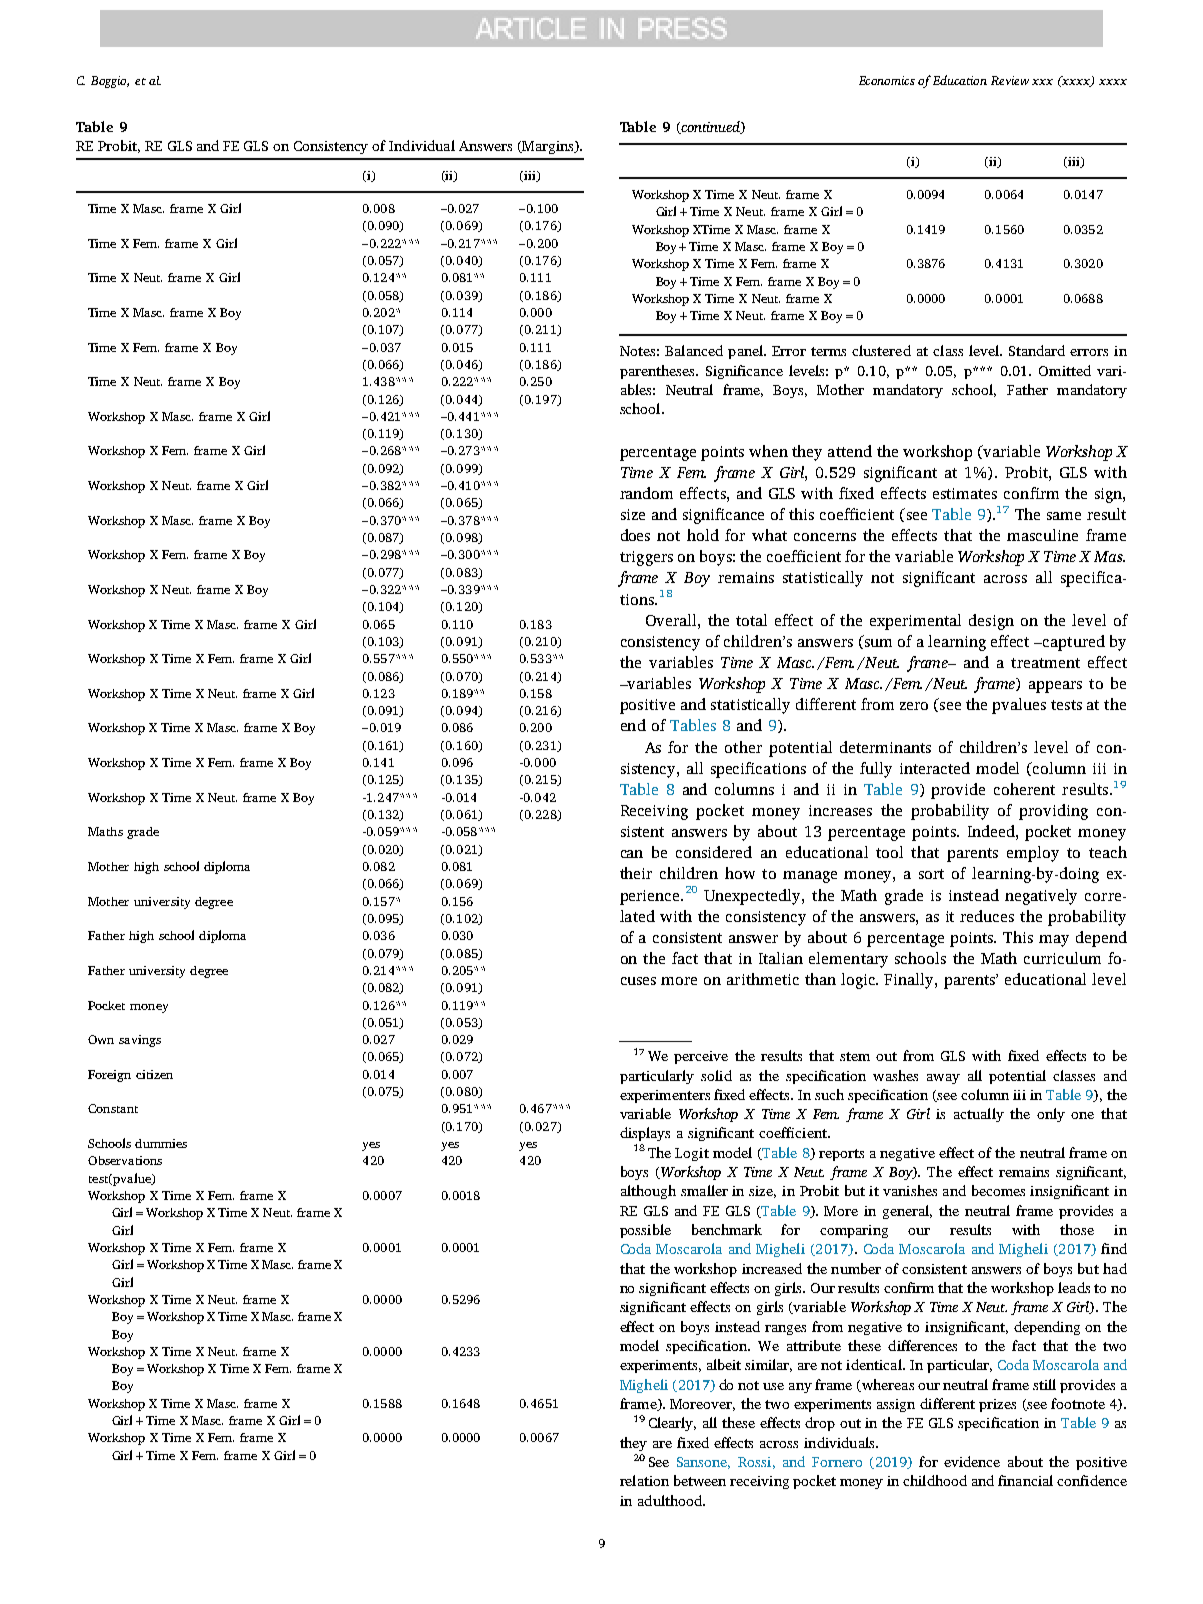 The height and width of the page is (1604, 1203). I want to click on Standard, so click(1037, 350).
